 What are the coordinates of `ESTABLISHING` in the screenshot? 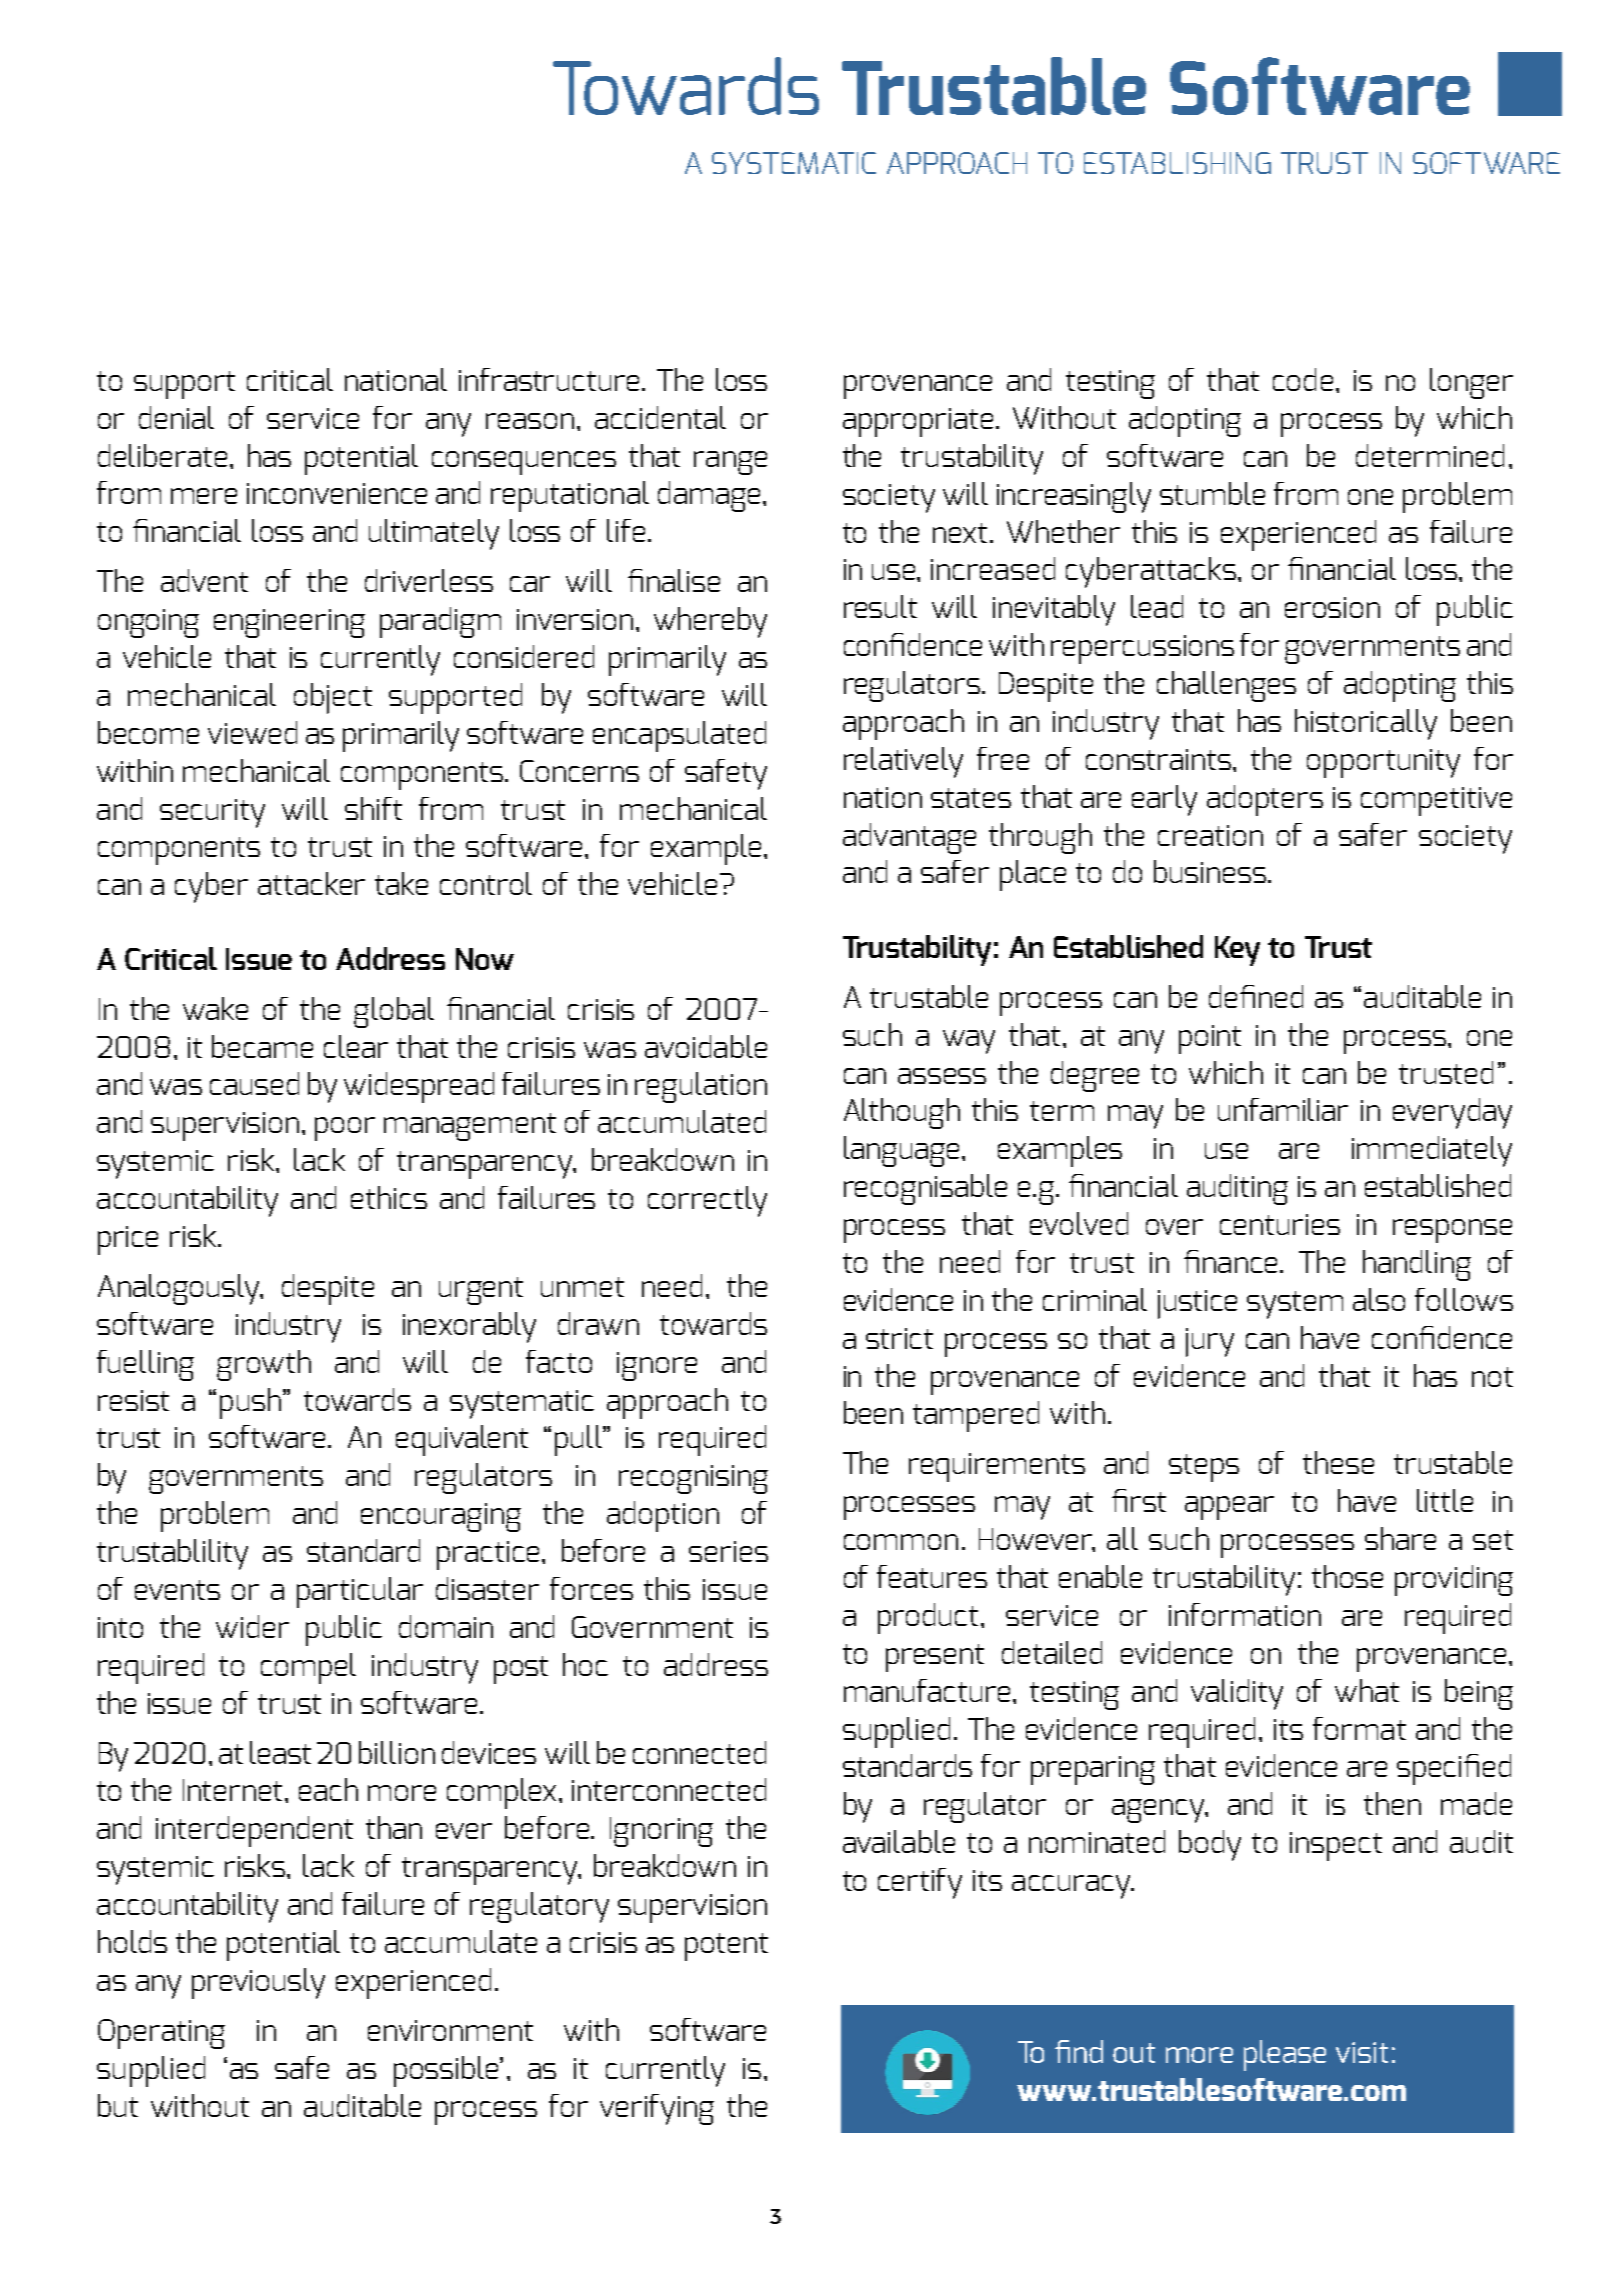 It's located at (1177, 163).
